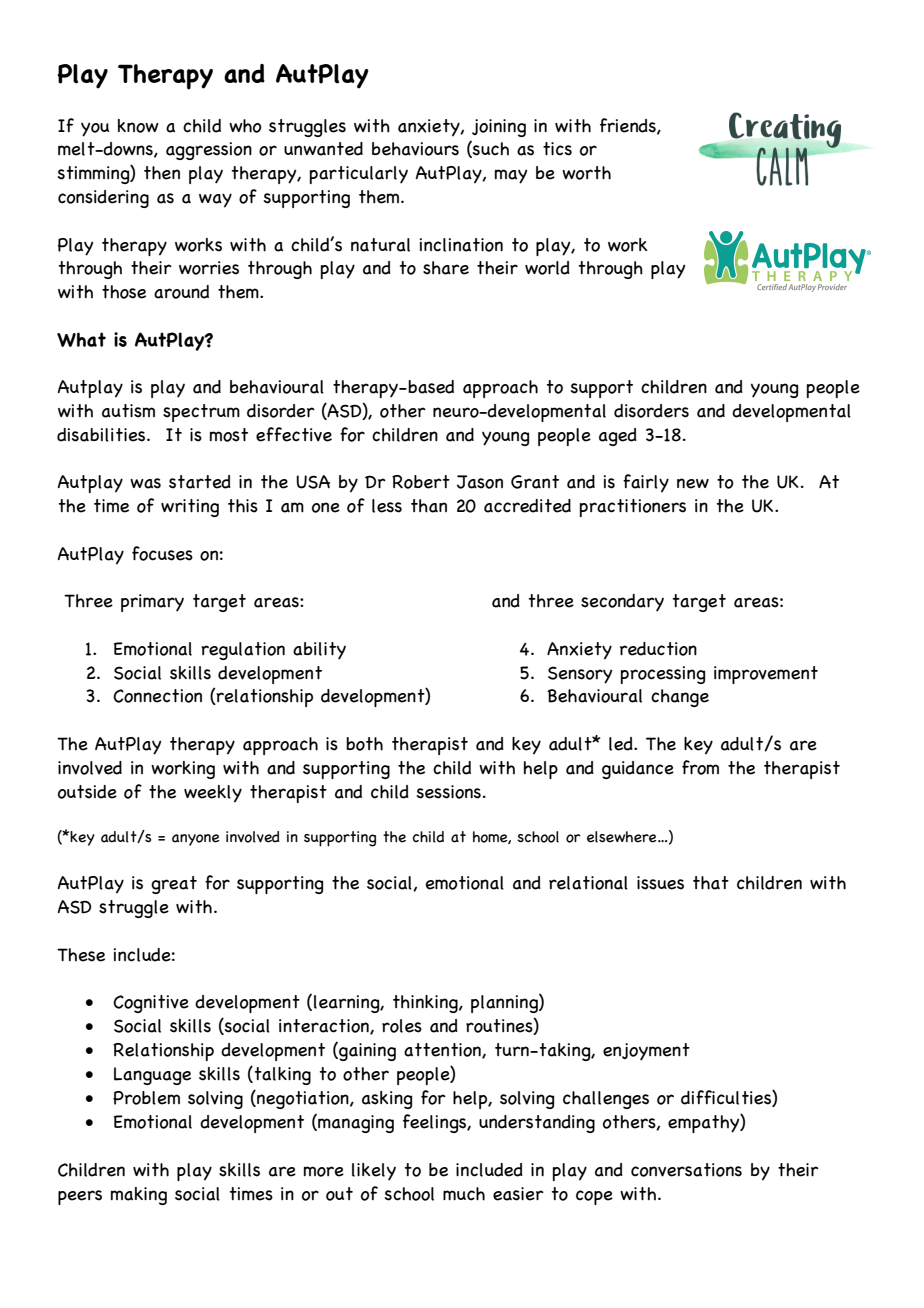 Image resolution: width=924 pixels, height=1308 pixels. What do you see at coordinates (663, 675) in the page?
I see `processing` at bounding box center [663, 675].
